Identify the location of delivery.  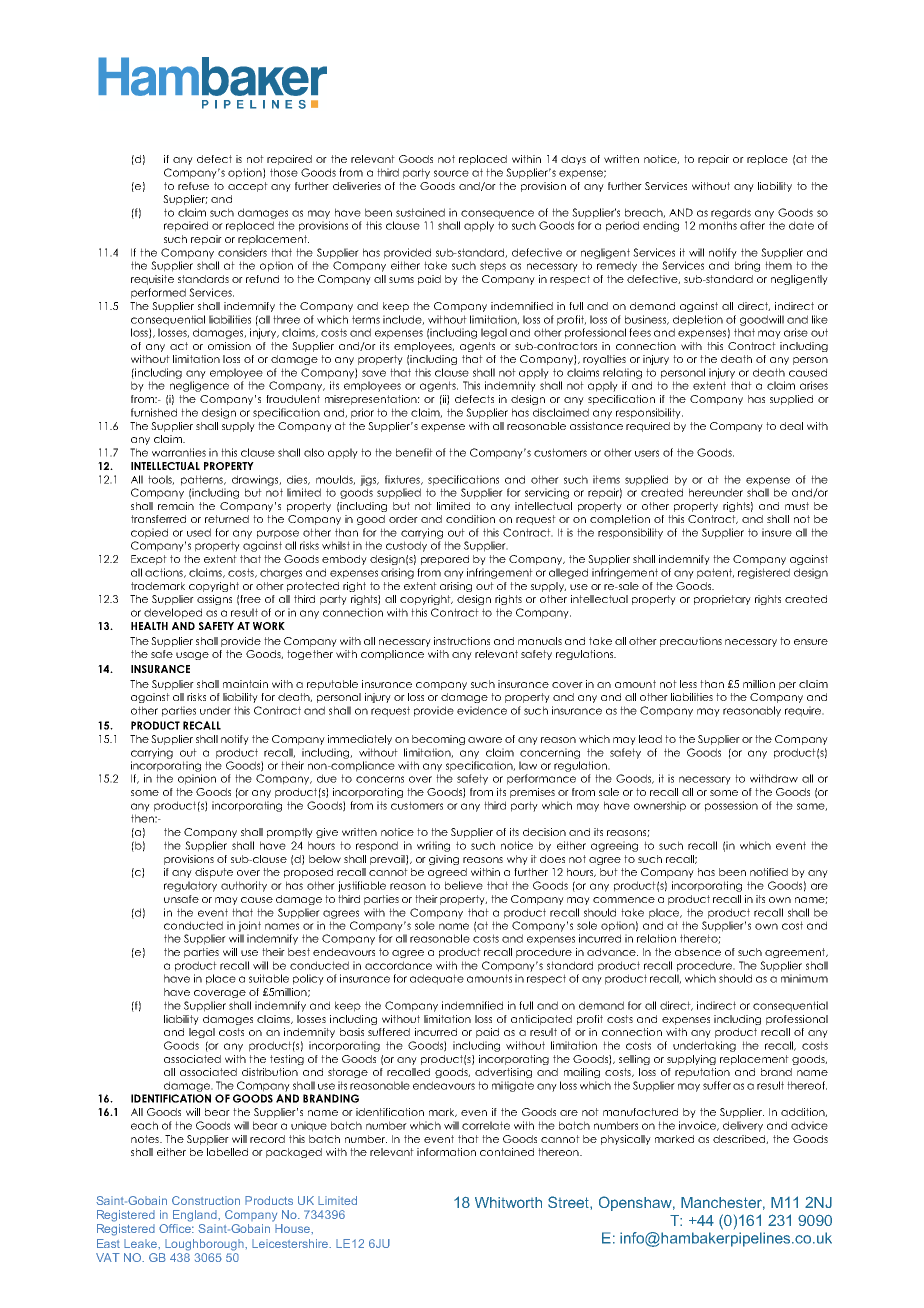
(743, 1126).
